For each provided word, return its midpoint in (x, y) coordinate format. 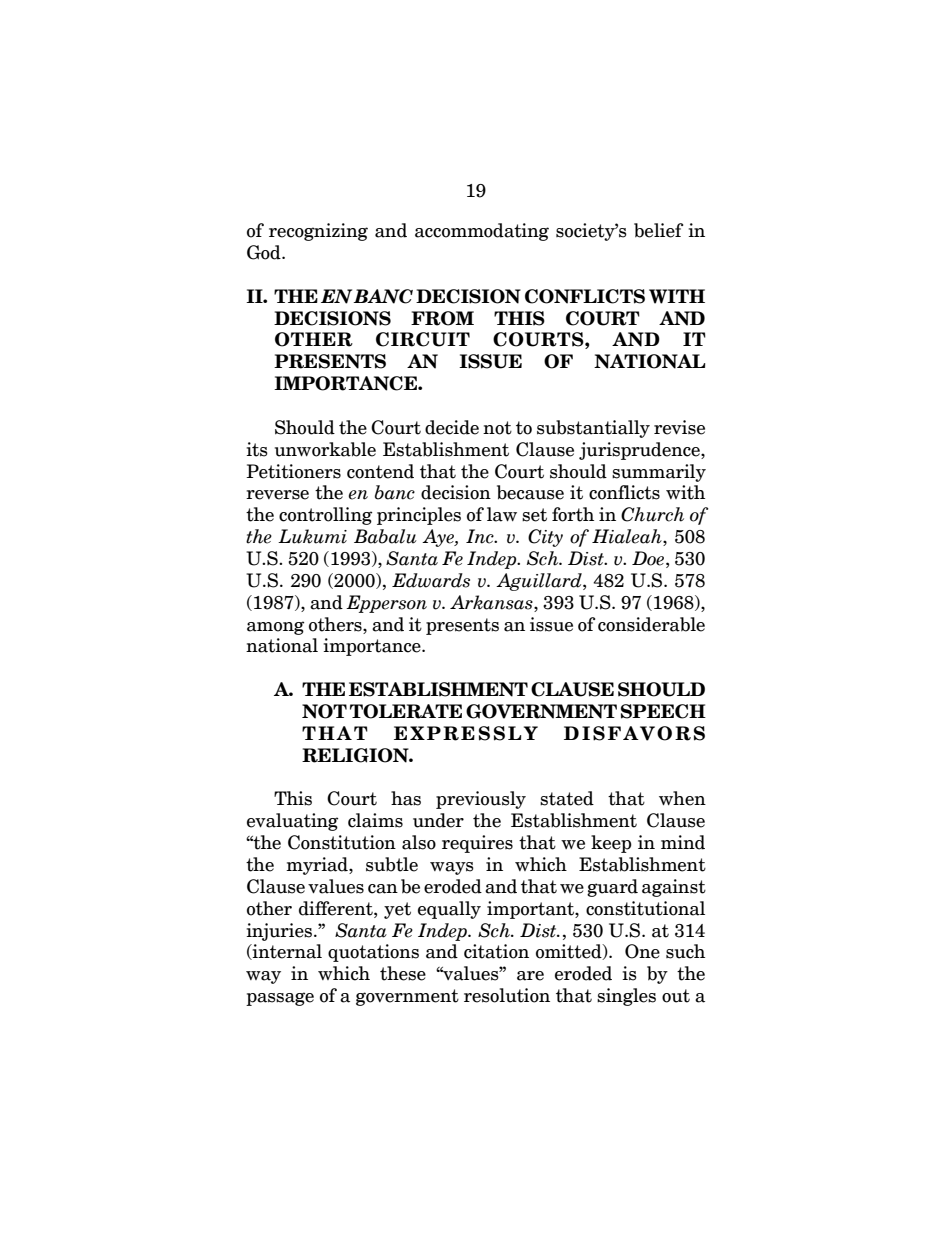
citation (496, 951)
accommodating (482, 232)
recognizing (318, 232)
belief (658, 230)
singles (626, 997)
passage (280, 999)
